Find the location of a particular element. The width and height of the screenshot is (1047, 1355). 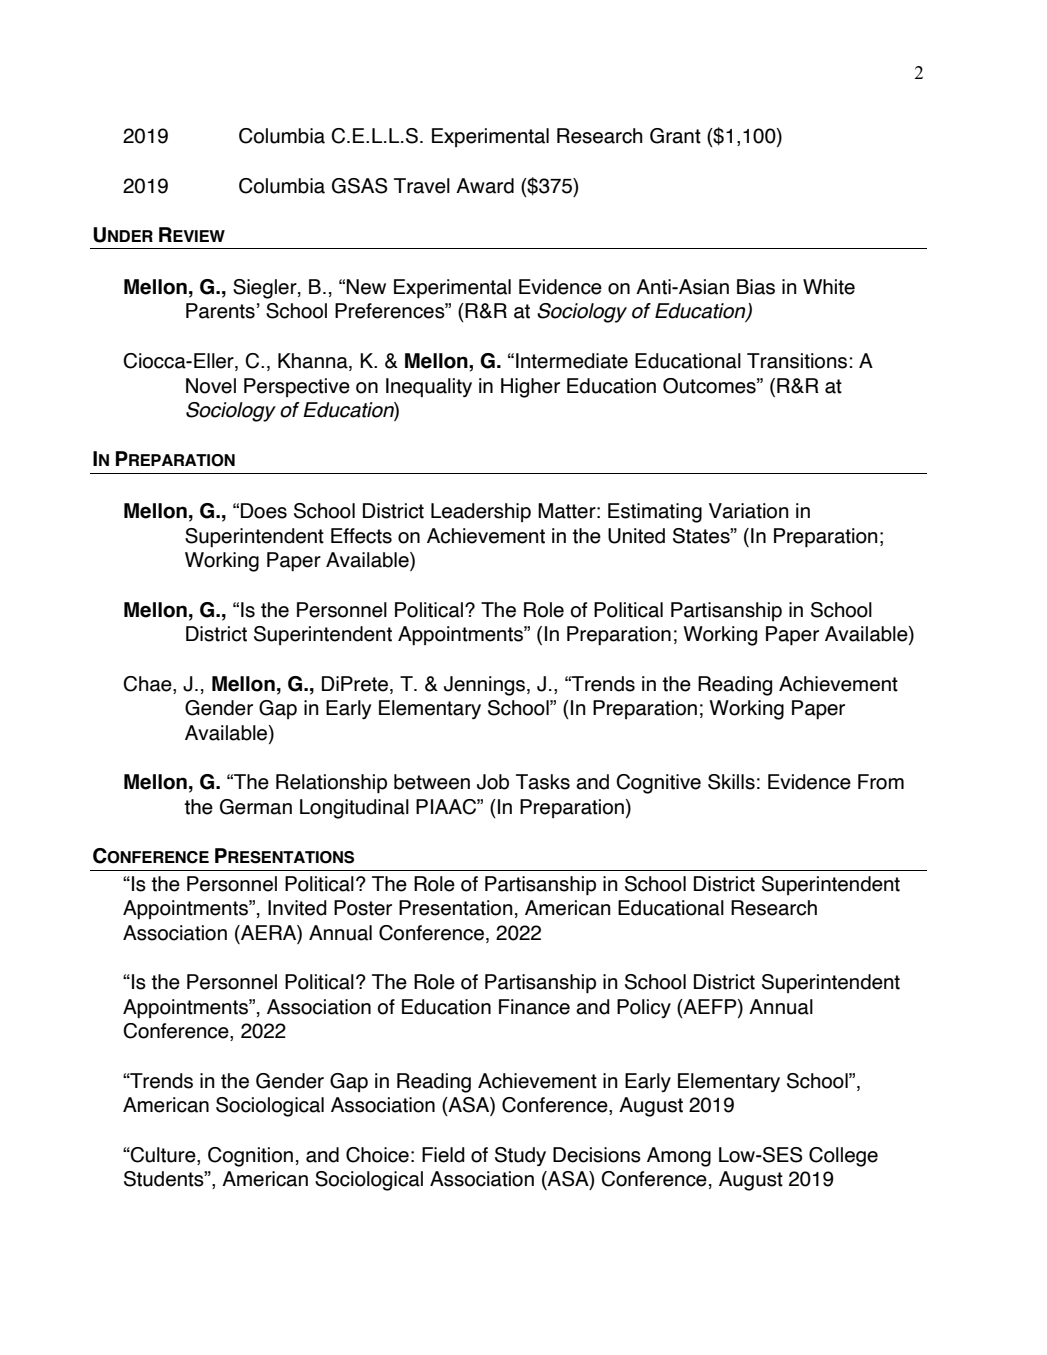

Travel is located at coordinates (422, 186).
